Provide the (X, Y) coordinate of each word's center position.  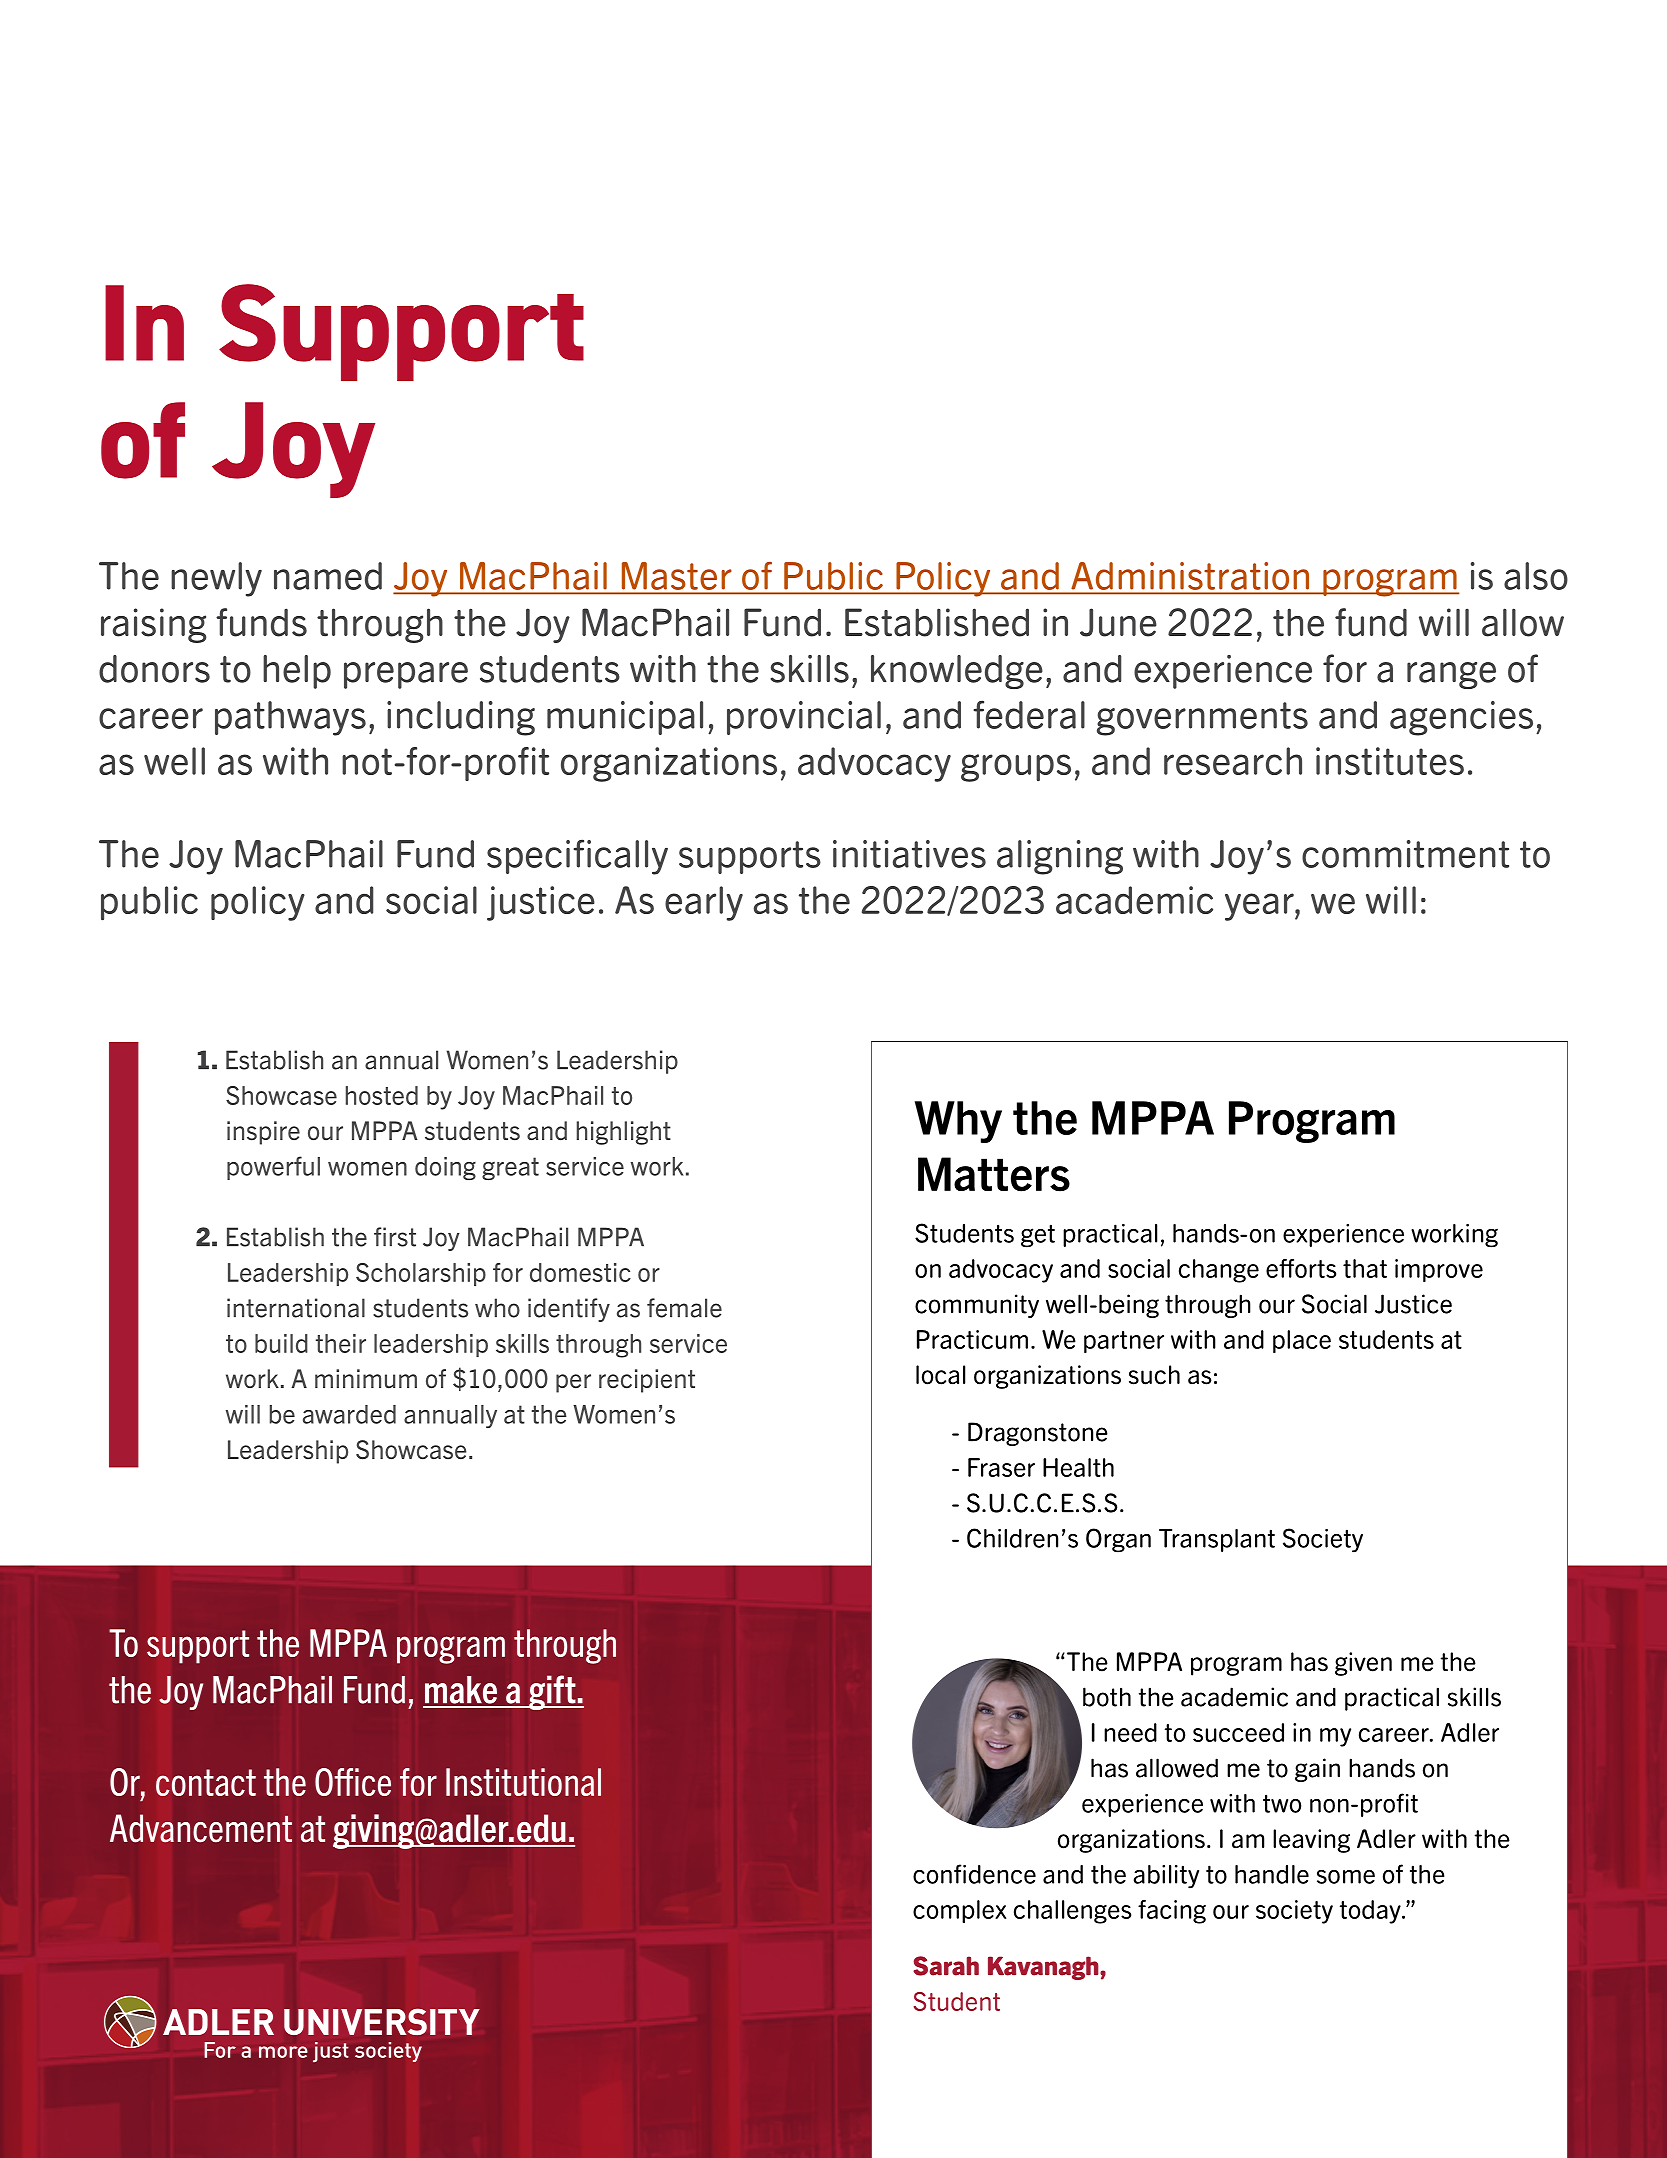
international (296, 1308)
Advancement (201, 1828)
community (977, 1306)
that (1365, 1268)
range (1451, 675)
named (328, 576)
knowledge (957, 672)
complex (959, 1911)
